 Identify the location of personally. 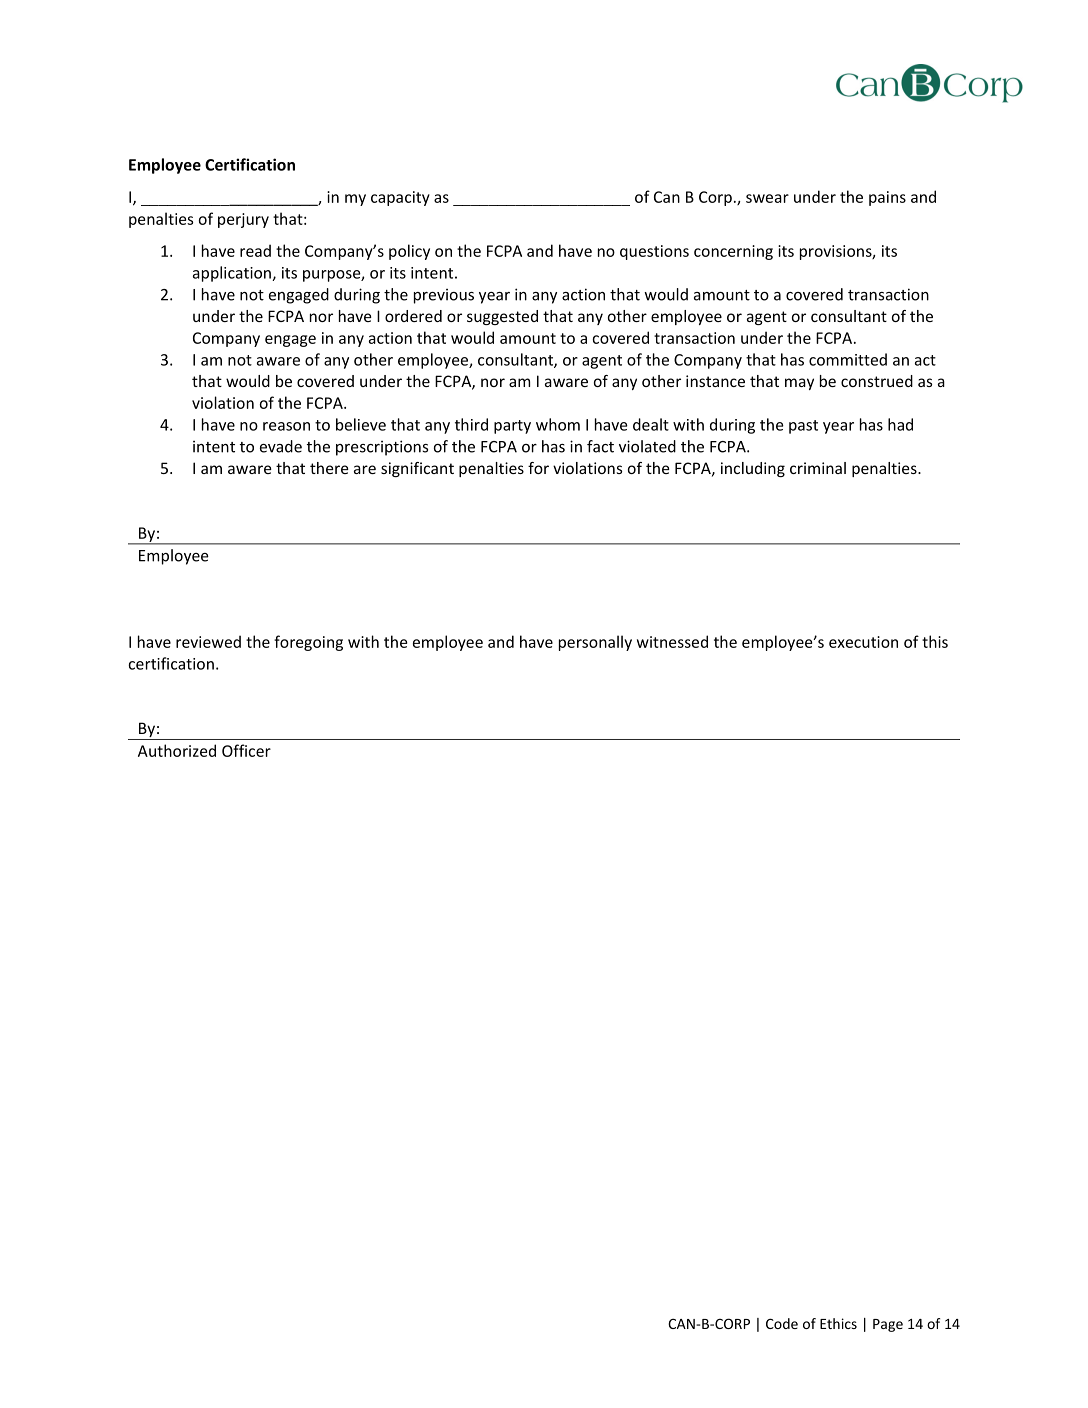
(595, 643).
